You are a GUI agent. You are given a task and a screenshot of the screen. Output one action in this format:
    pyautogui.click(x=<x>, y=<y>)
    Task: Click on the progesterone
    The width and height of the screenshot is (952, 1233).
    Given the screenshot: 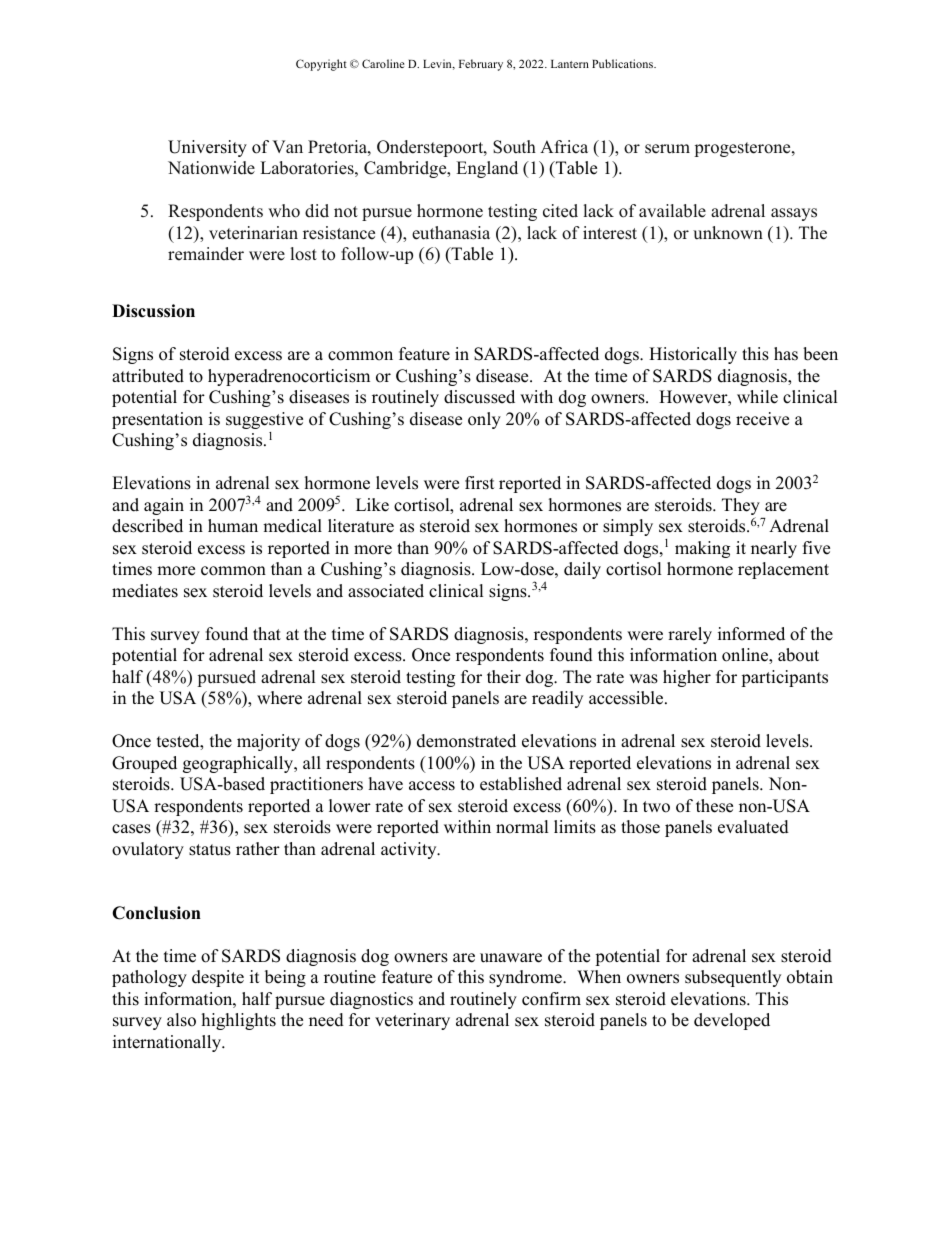 What is the action you would take?
    pyautogui.click(x=743, y=149)
